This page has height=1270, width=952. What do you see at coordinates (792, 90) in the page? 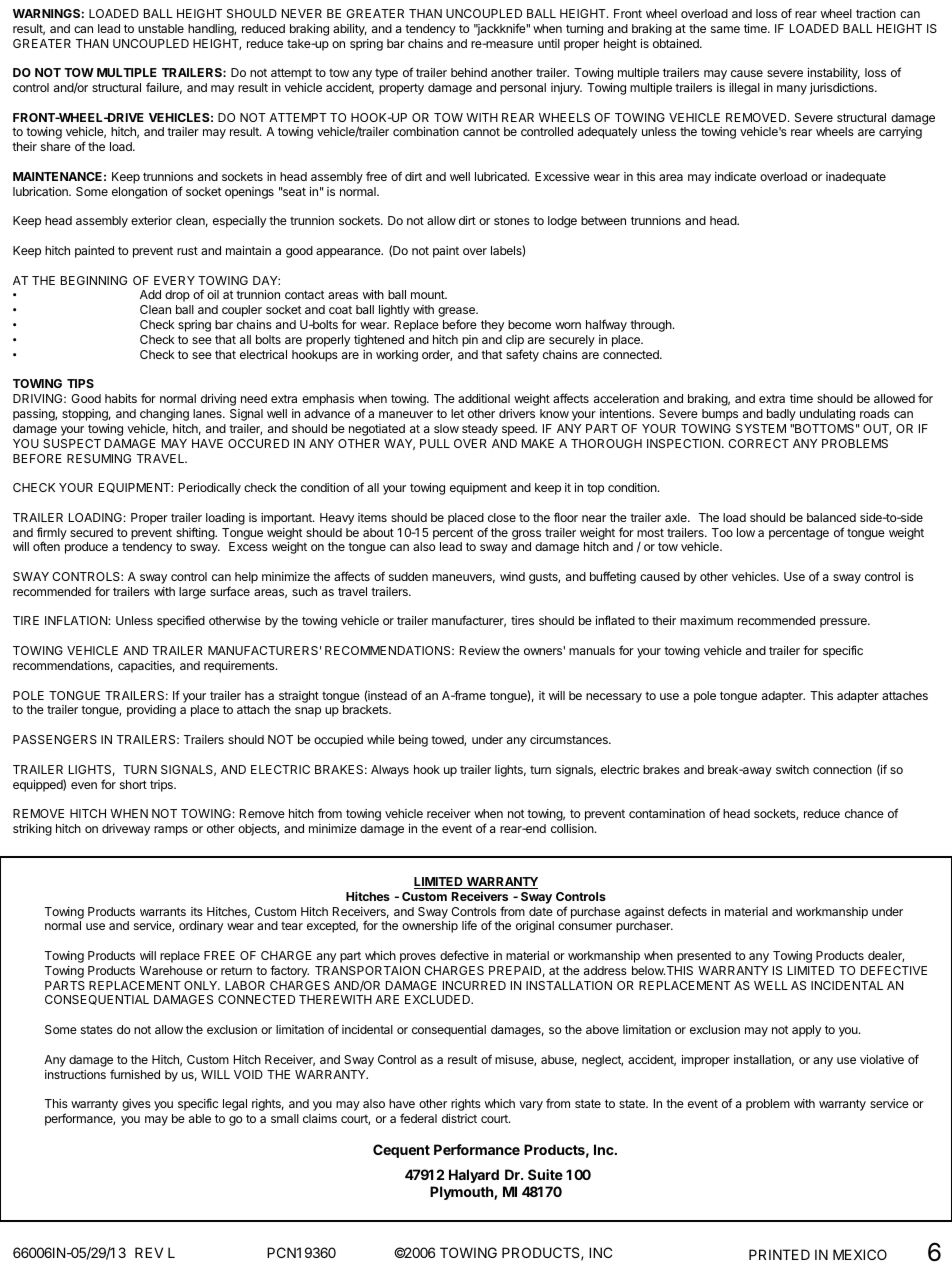
I see `many` at bounding box center [792, 90].
